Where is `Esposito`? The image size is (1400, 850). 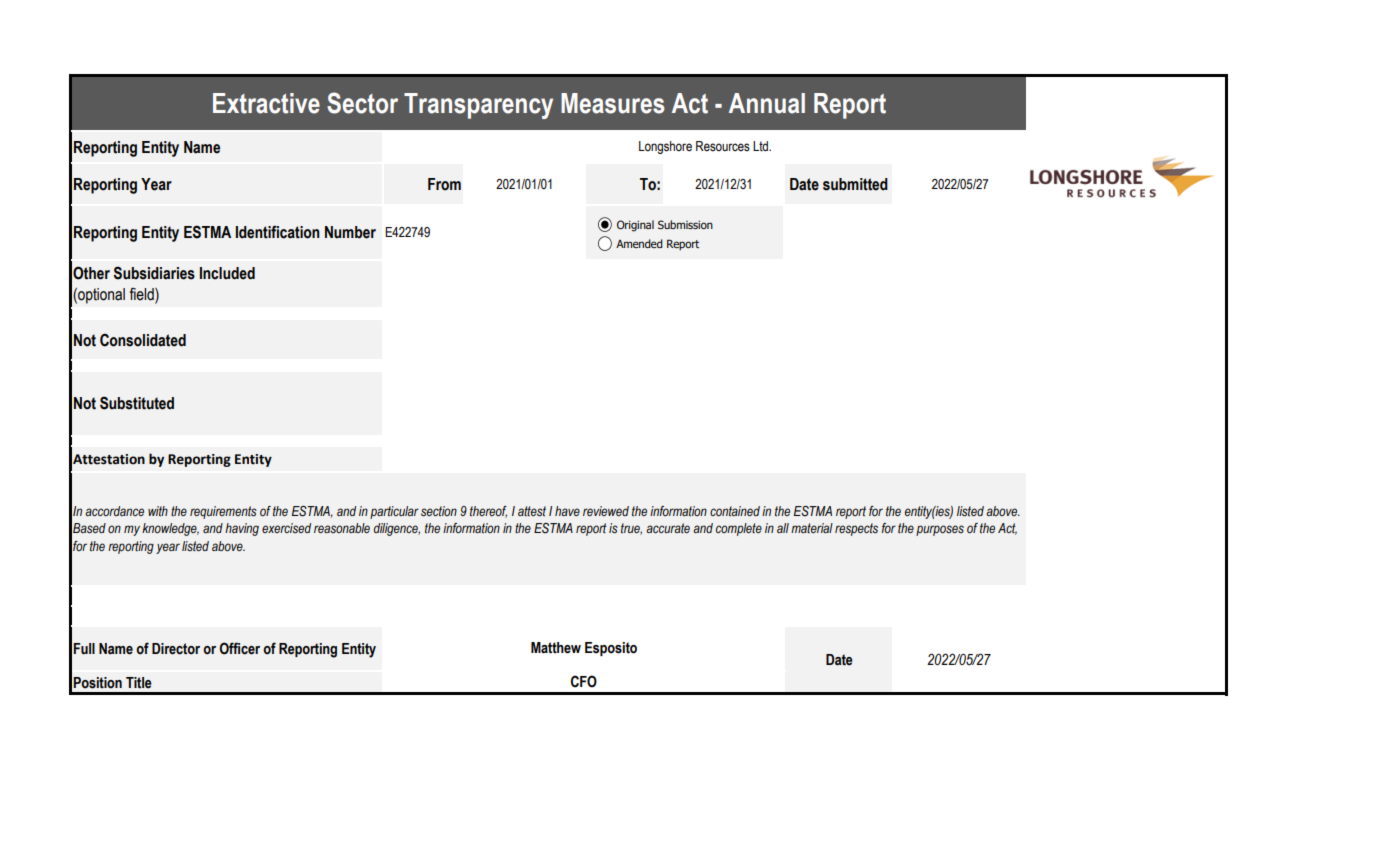 Esposito is located at coordinates (611, 649).
